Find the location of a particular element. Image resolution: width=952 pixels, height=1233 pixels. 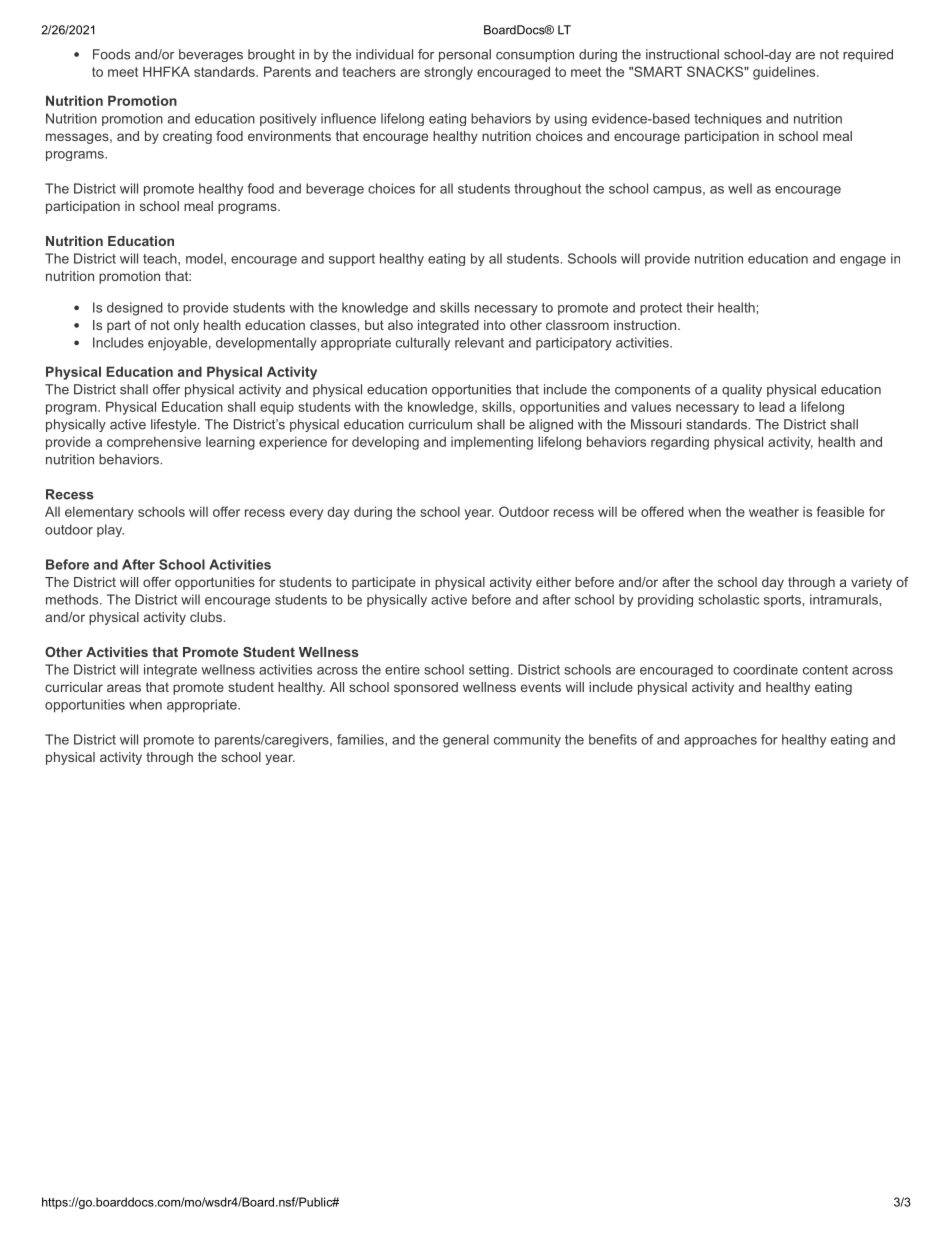

strongly is located at coordinates (448, 73).
